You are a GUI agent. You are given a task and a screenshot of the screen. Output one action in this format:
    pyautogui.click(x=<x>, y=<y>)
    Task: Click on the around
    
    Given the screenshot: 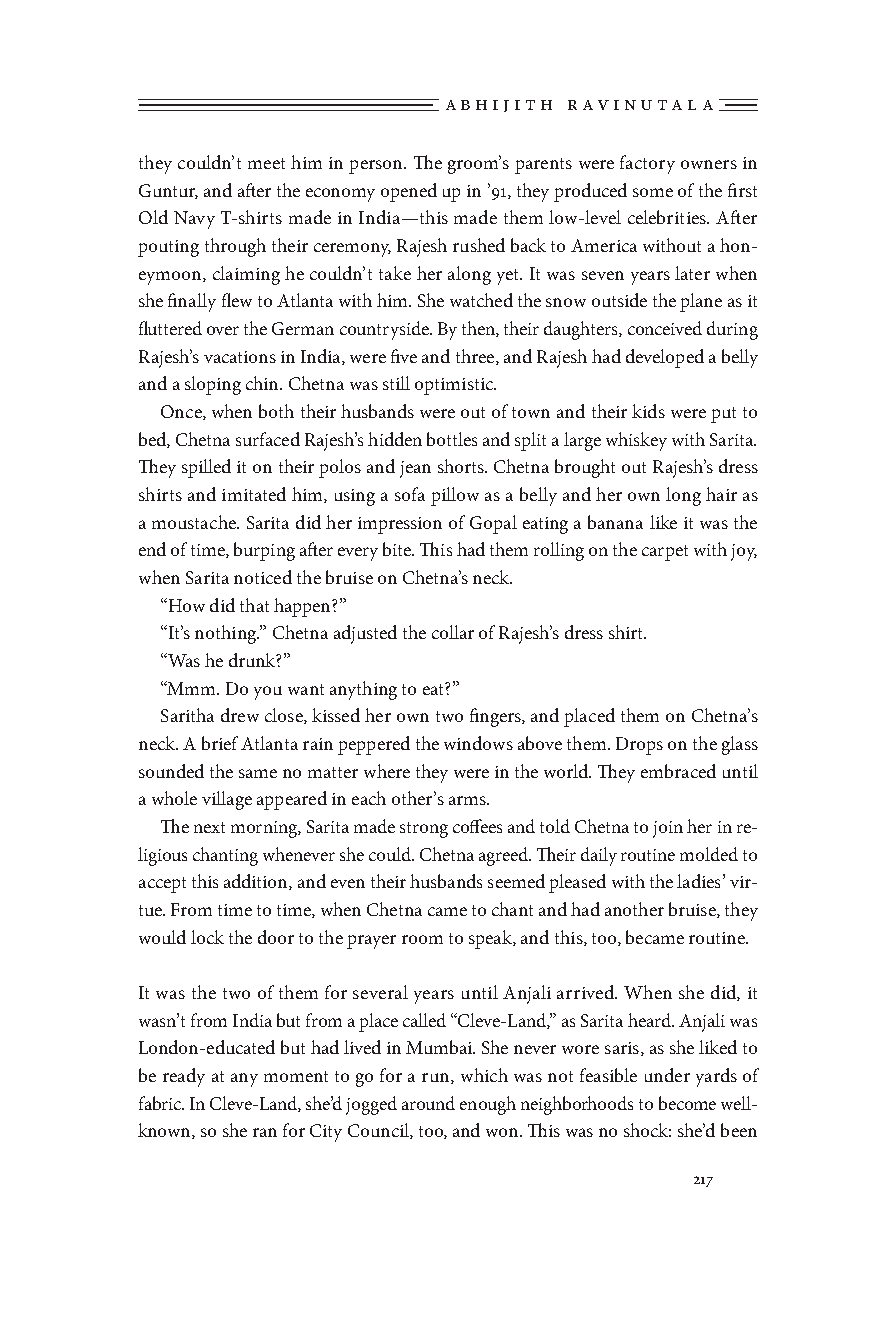 What is the action you would take?
    pyautogui.click(x=428, y=1103)
